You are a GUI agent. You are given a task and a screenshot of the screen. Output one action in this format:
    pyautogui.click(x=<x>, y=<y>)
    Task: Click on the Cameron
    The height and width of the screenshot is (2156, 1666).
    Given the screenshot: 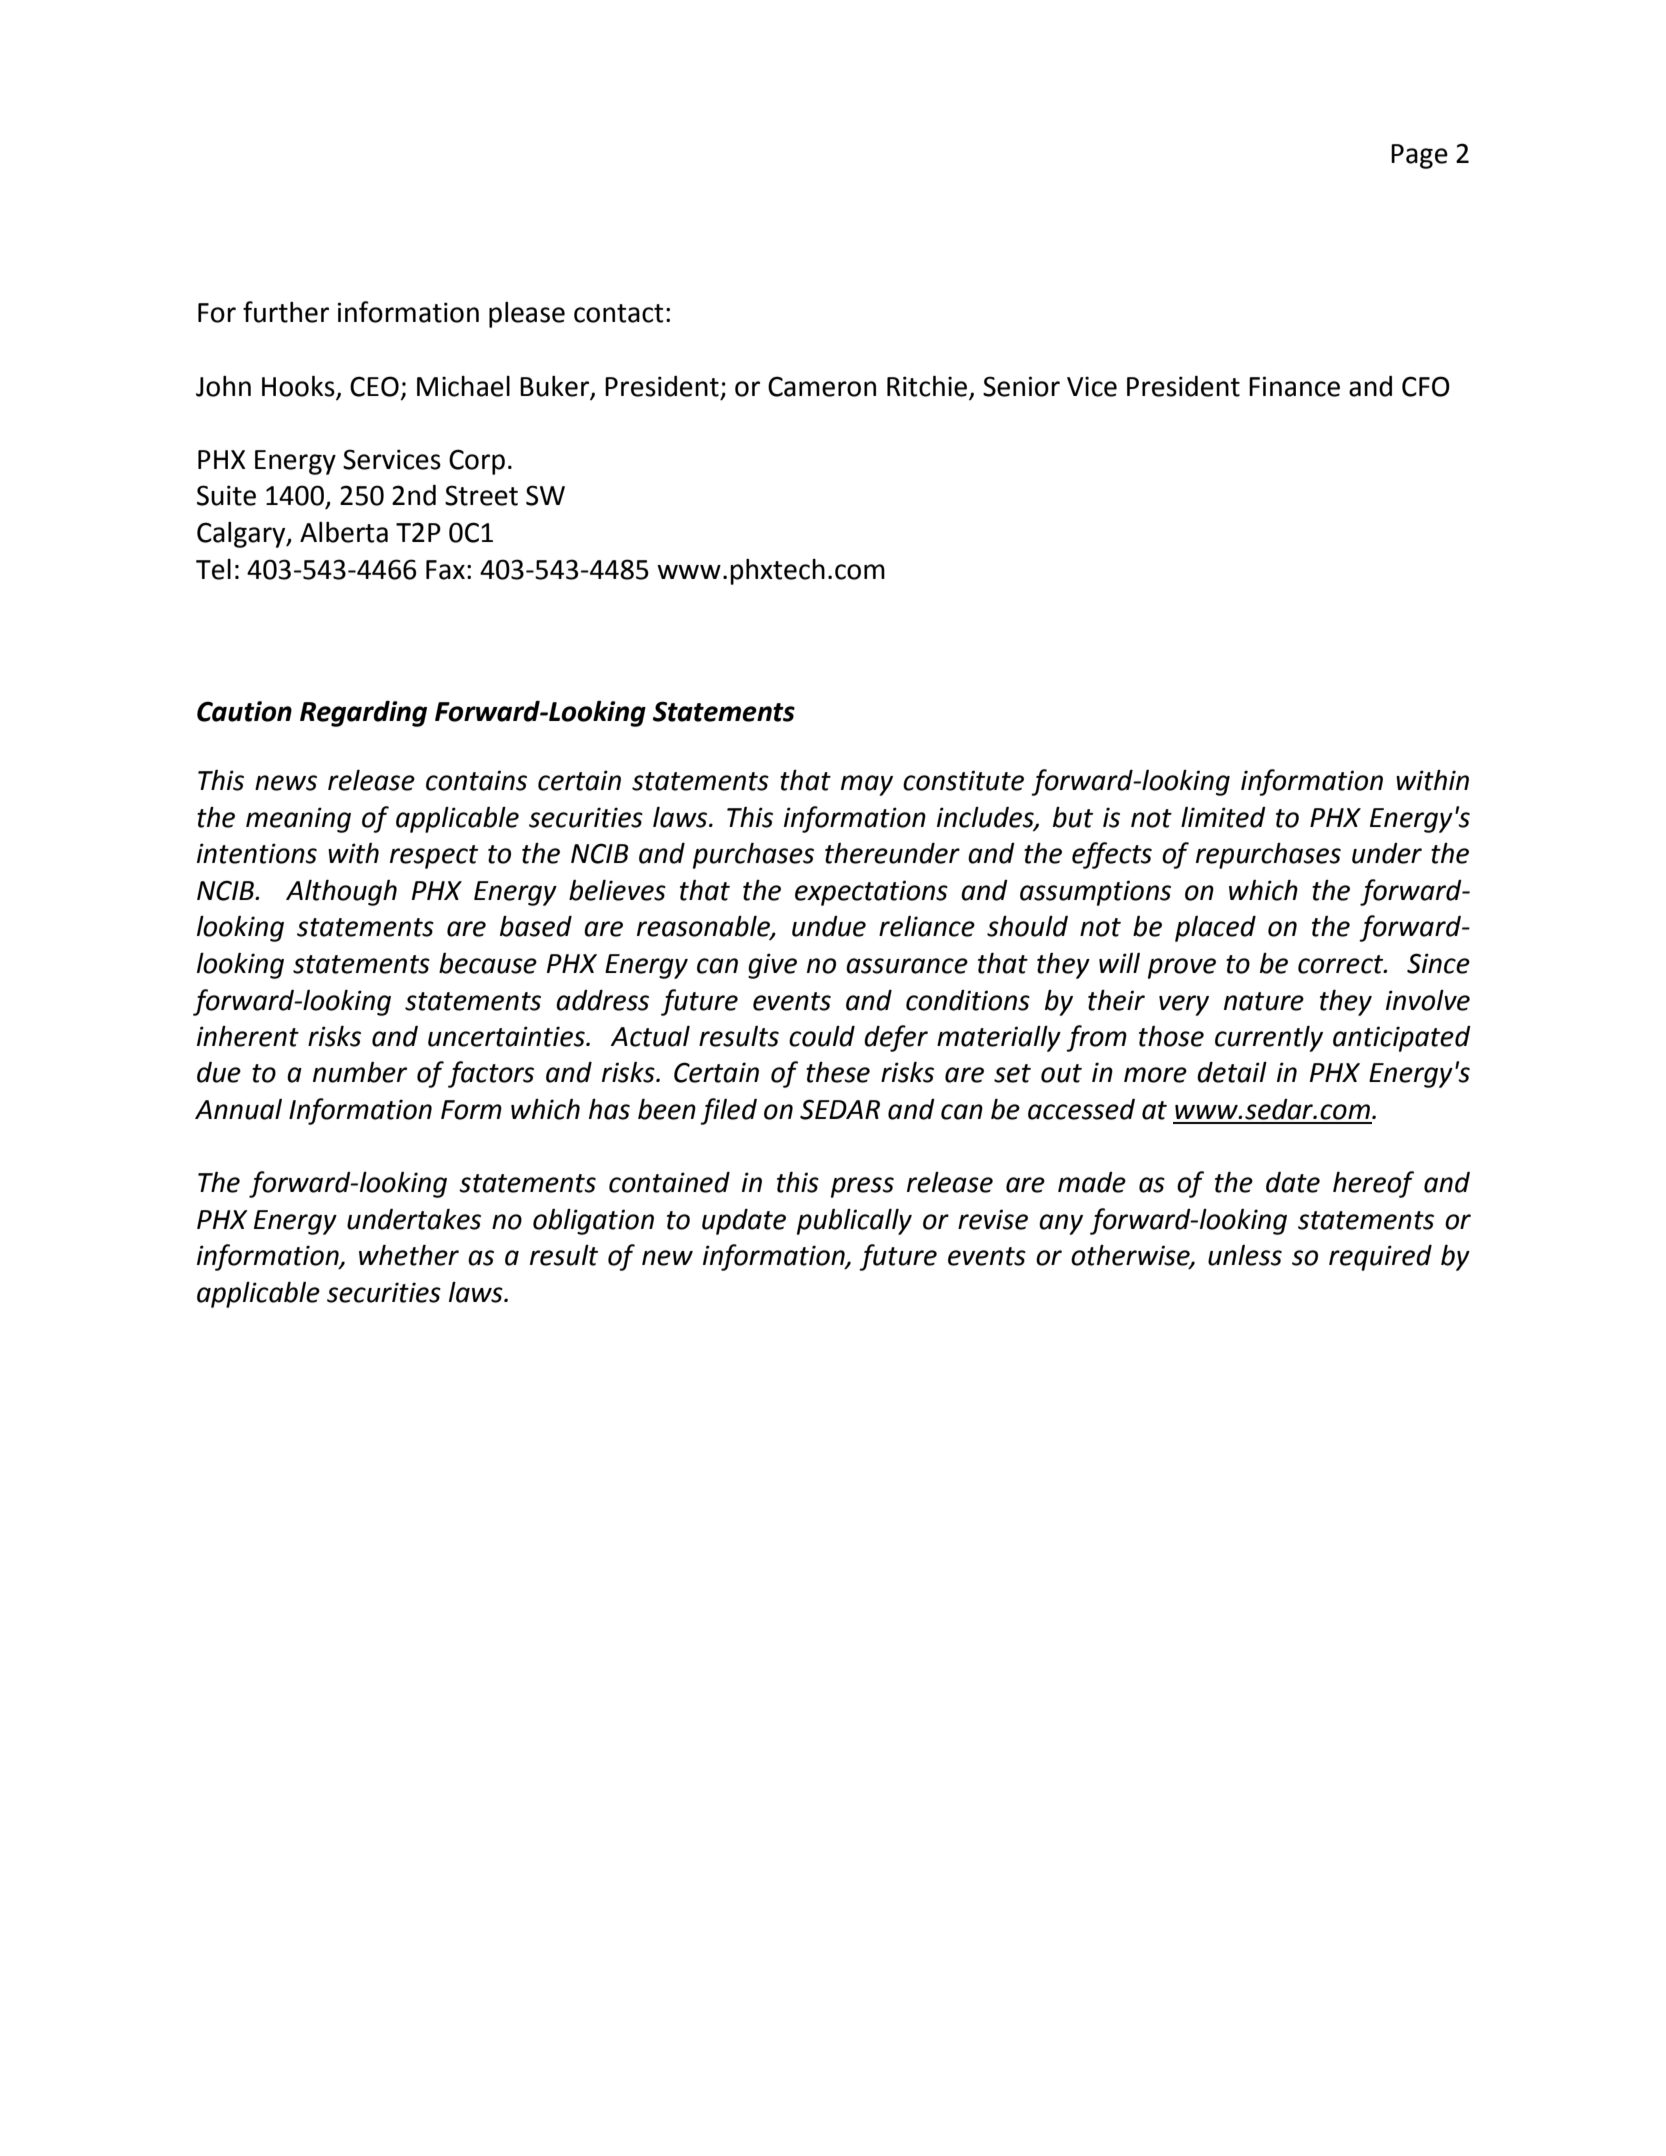 What is the action you would take?
    pyautogui.click(x=822, y=386)
